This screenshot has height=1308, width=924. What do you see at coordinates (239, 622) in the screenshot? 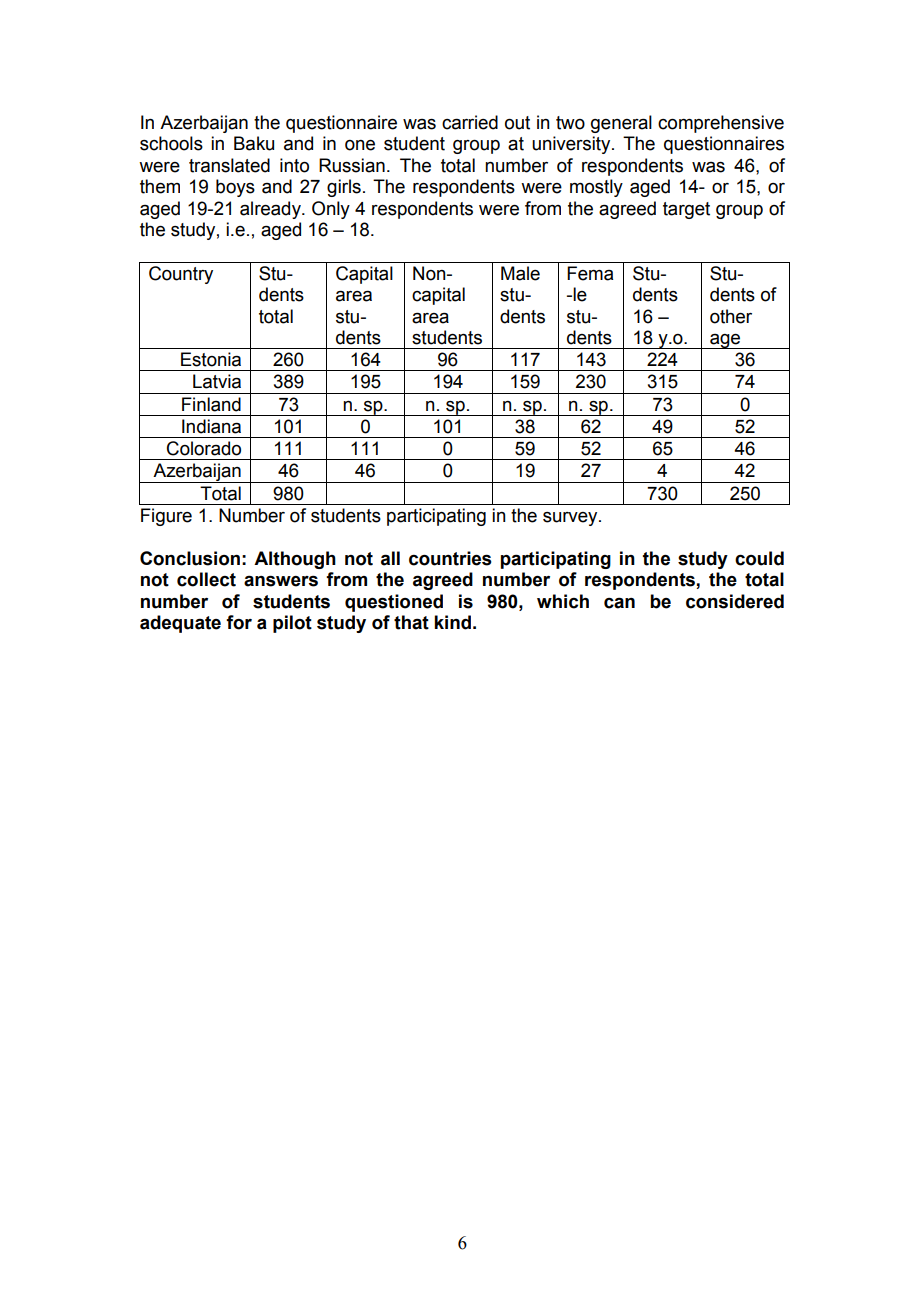
I see `for` at bounding box center [239, 622].
